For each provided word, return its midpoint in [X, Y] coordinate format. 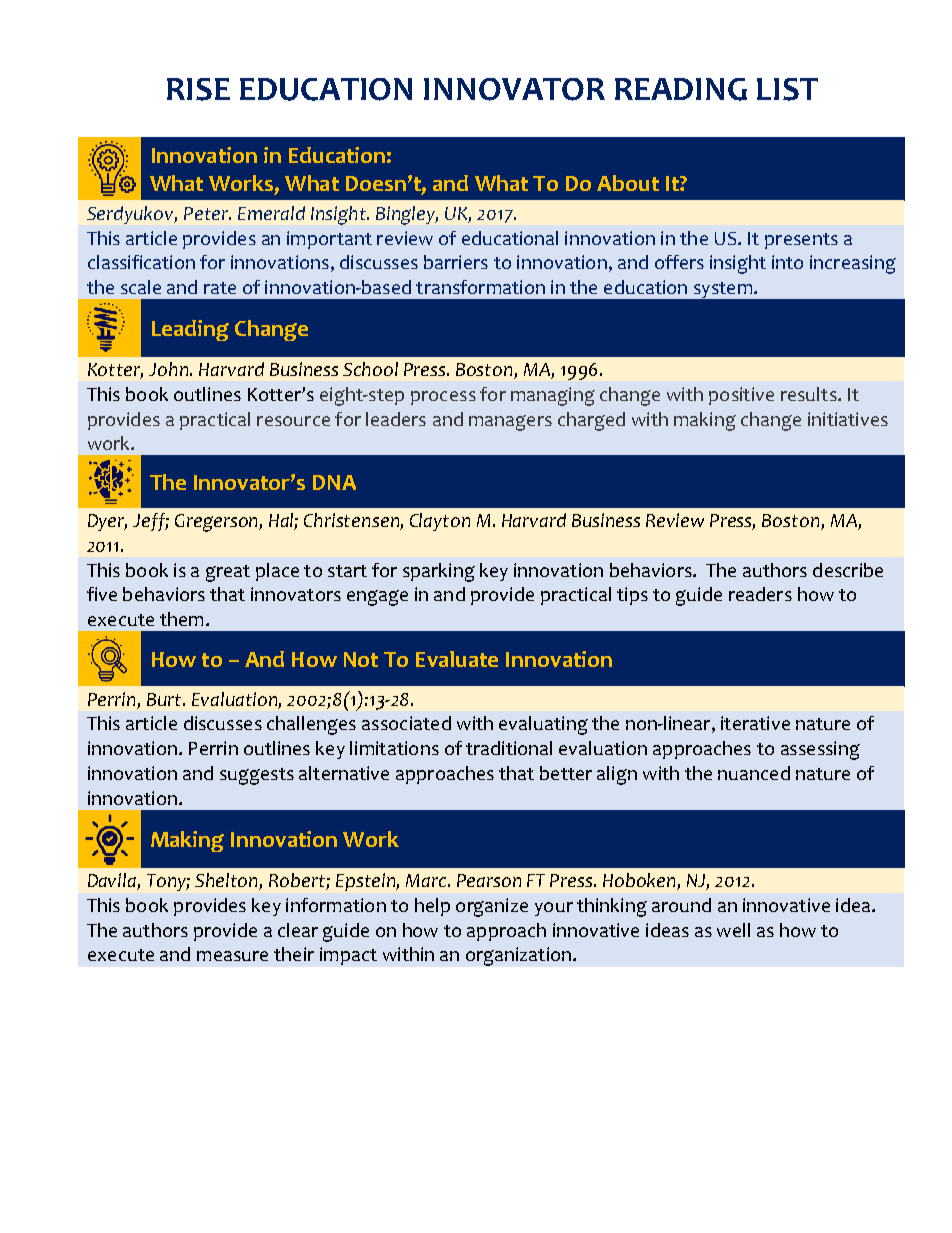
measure [232, 956]
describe [848, 570]
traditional [509, 748]
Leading [190, 330]
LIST [787, 89]
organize [492, 907]
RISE [198, 89]
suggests [257, 776]
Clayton [440, 522]
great [228, 573]
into [787, 262]
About [628, 183]
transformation [480, 287]
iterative [755, 723]
